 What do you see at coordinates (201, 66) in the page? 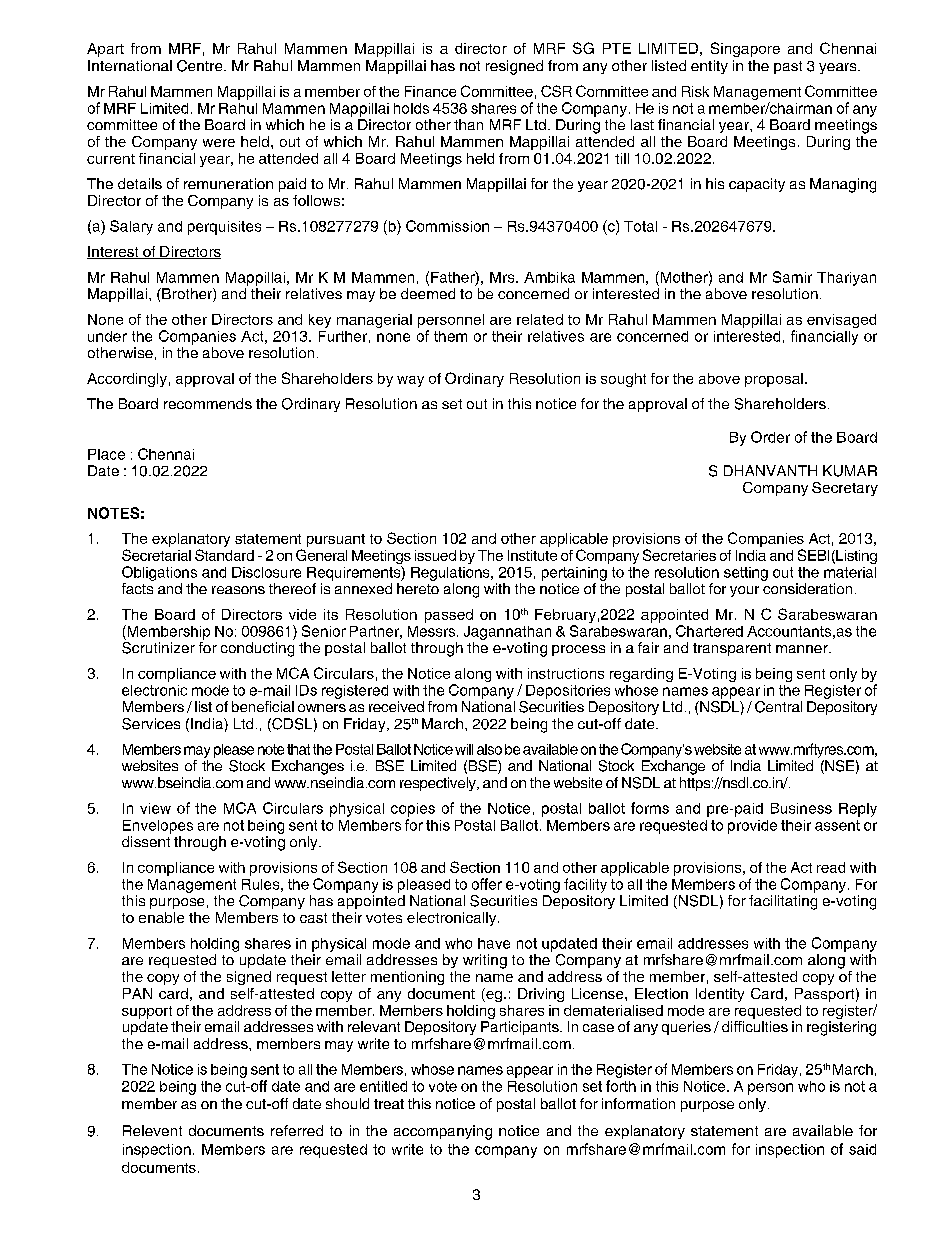
I see `Centre` at bounding box center [201, 66].
